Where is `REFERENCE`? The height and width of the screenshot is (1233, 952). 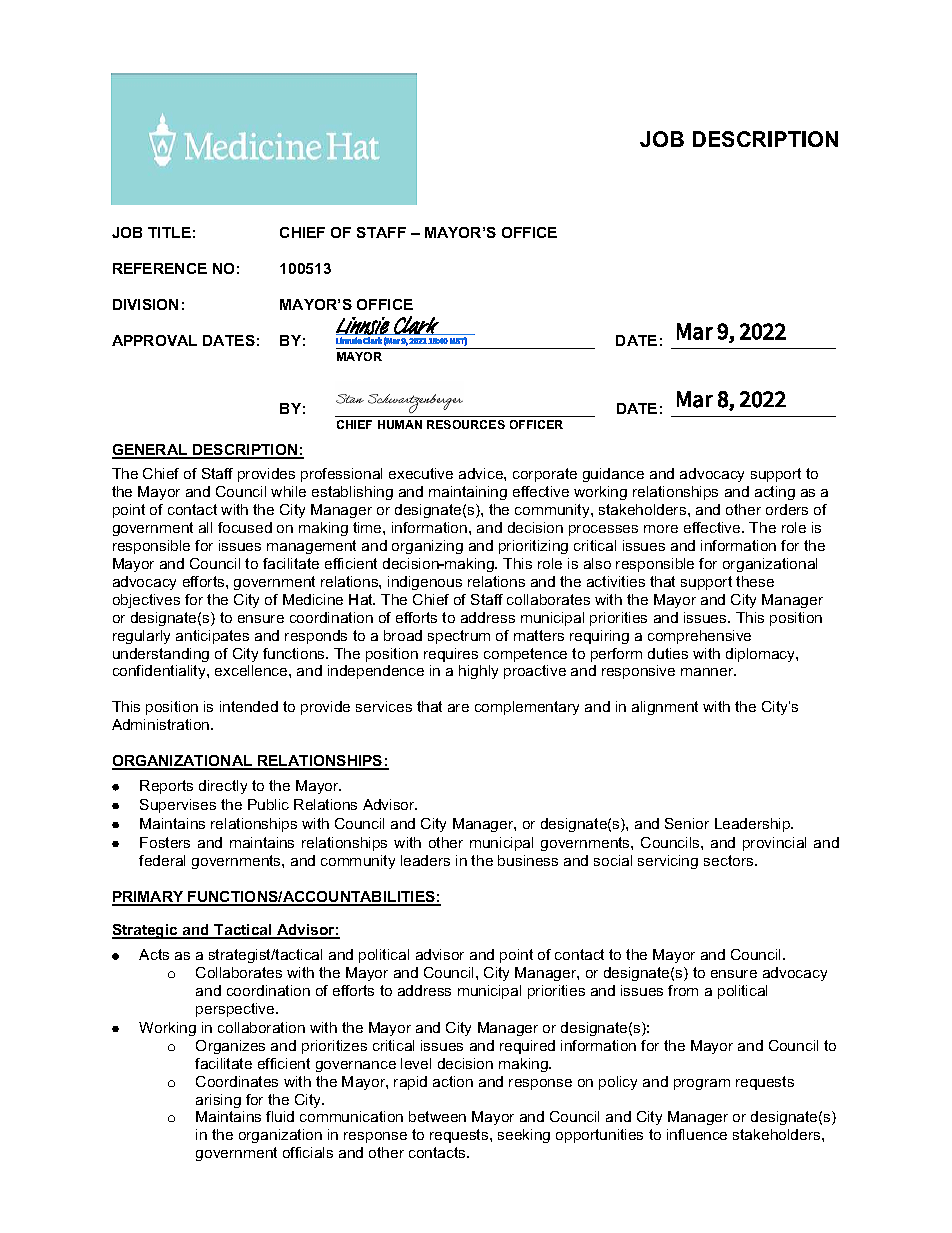 REFERENCE is located at coordinates (160, 268).
